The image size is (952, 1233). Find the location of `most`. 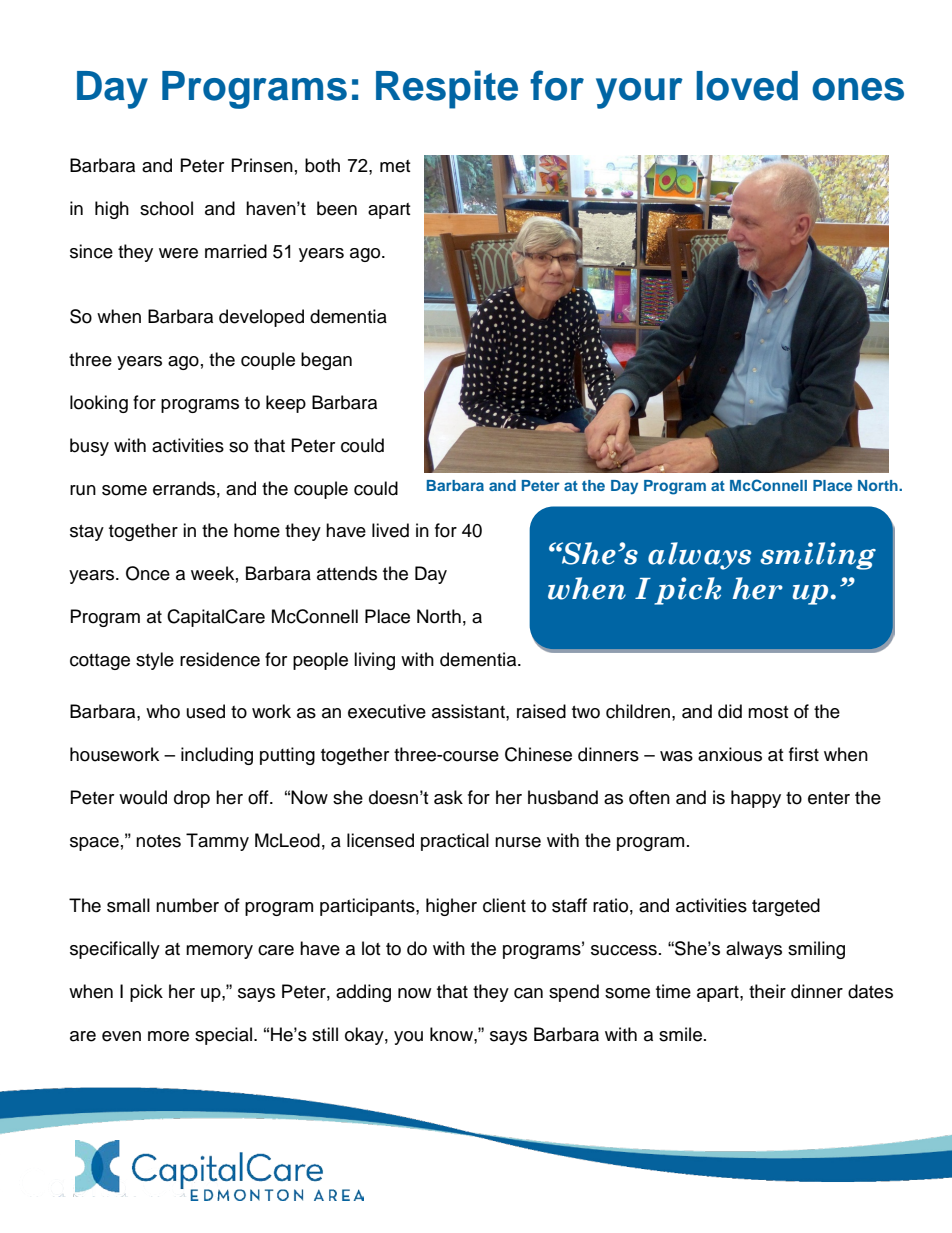

most is located at coordinates (768, 712).
